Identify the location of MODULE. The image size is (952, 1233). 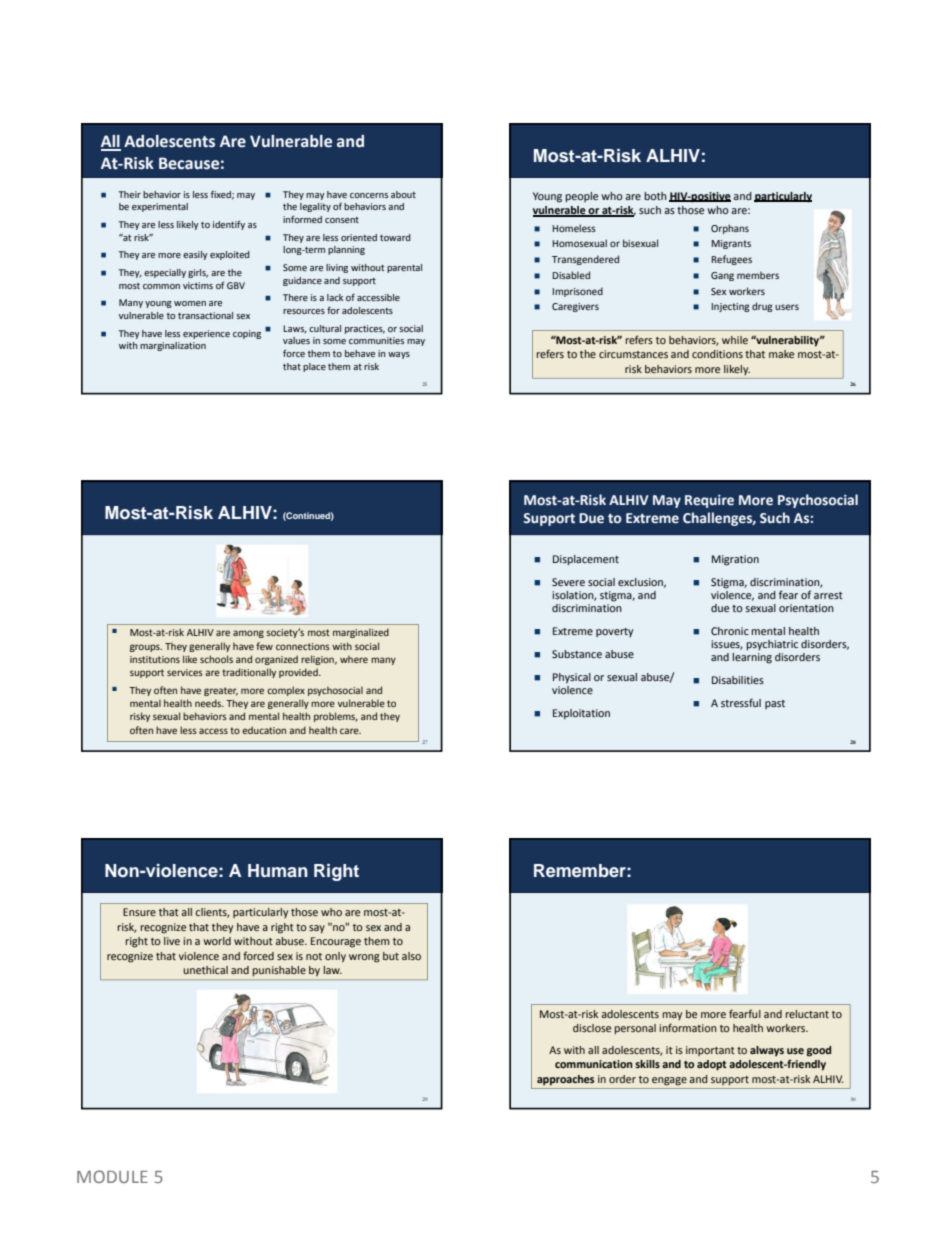
(112, 1176).
